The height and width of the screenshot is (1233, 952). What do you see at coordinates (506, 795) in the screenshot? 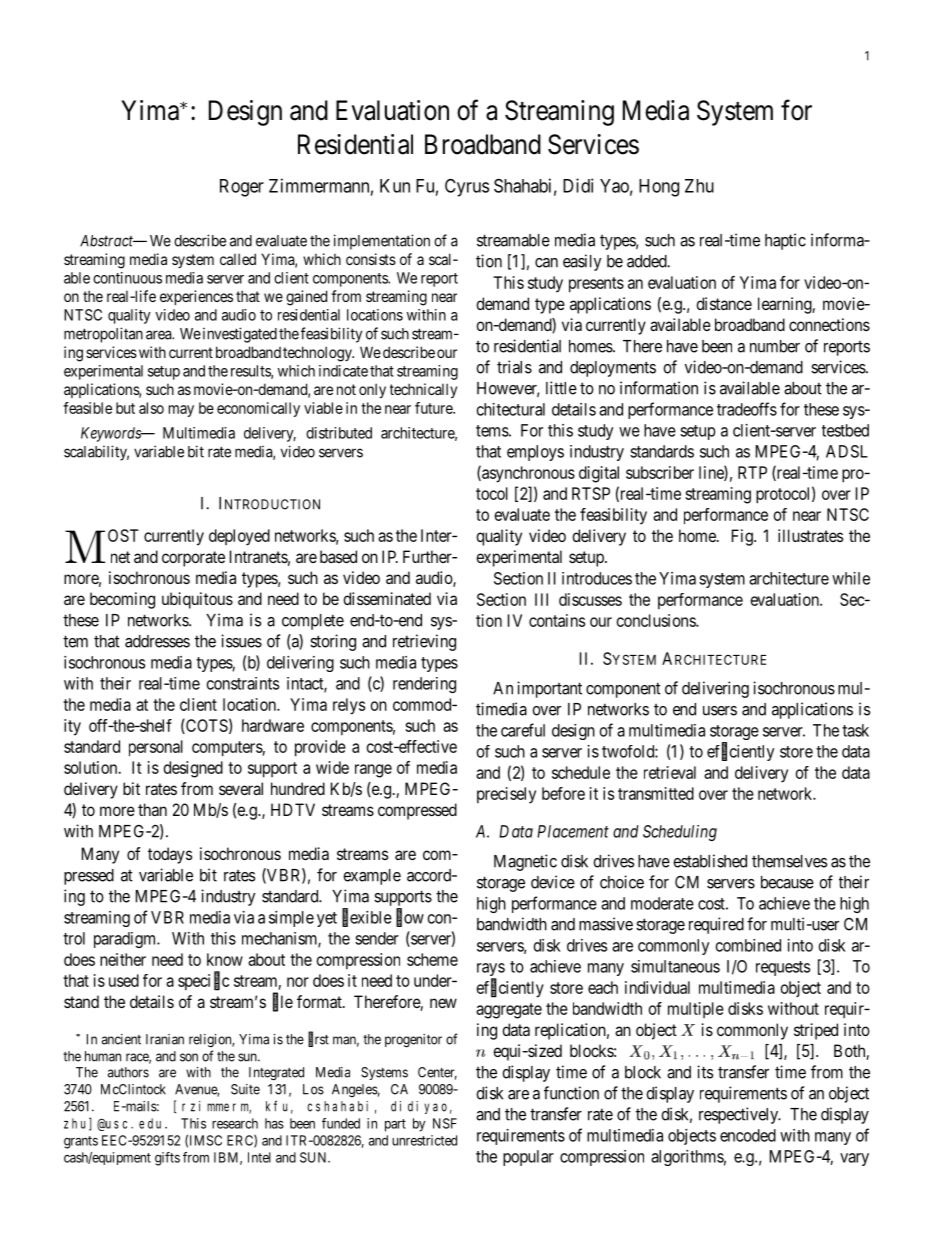
I see `precisely` at bounding box center [506, 795].
